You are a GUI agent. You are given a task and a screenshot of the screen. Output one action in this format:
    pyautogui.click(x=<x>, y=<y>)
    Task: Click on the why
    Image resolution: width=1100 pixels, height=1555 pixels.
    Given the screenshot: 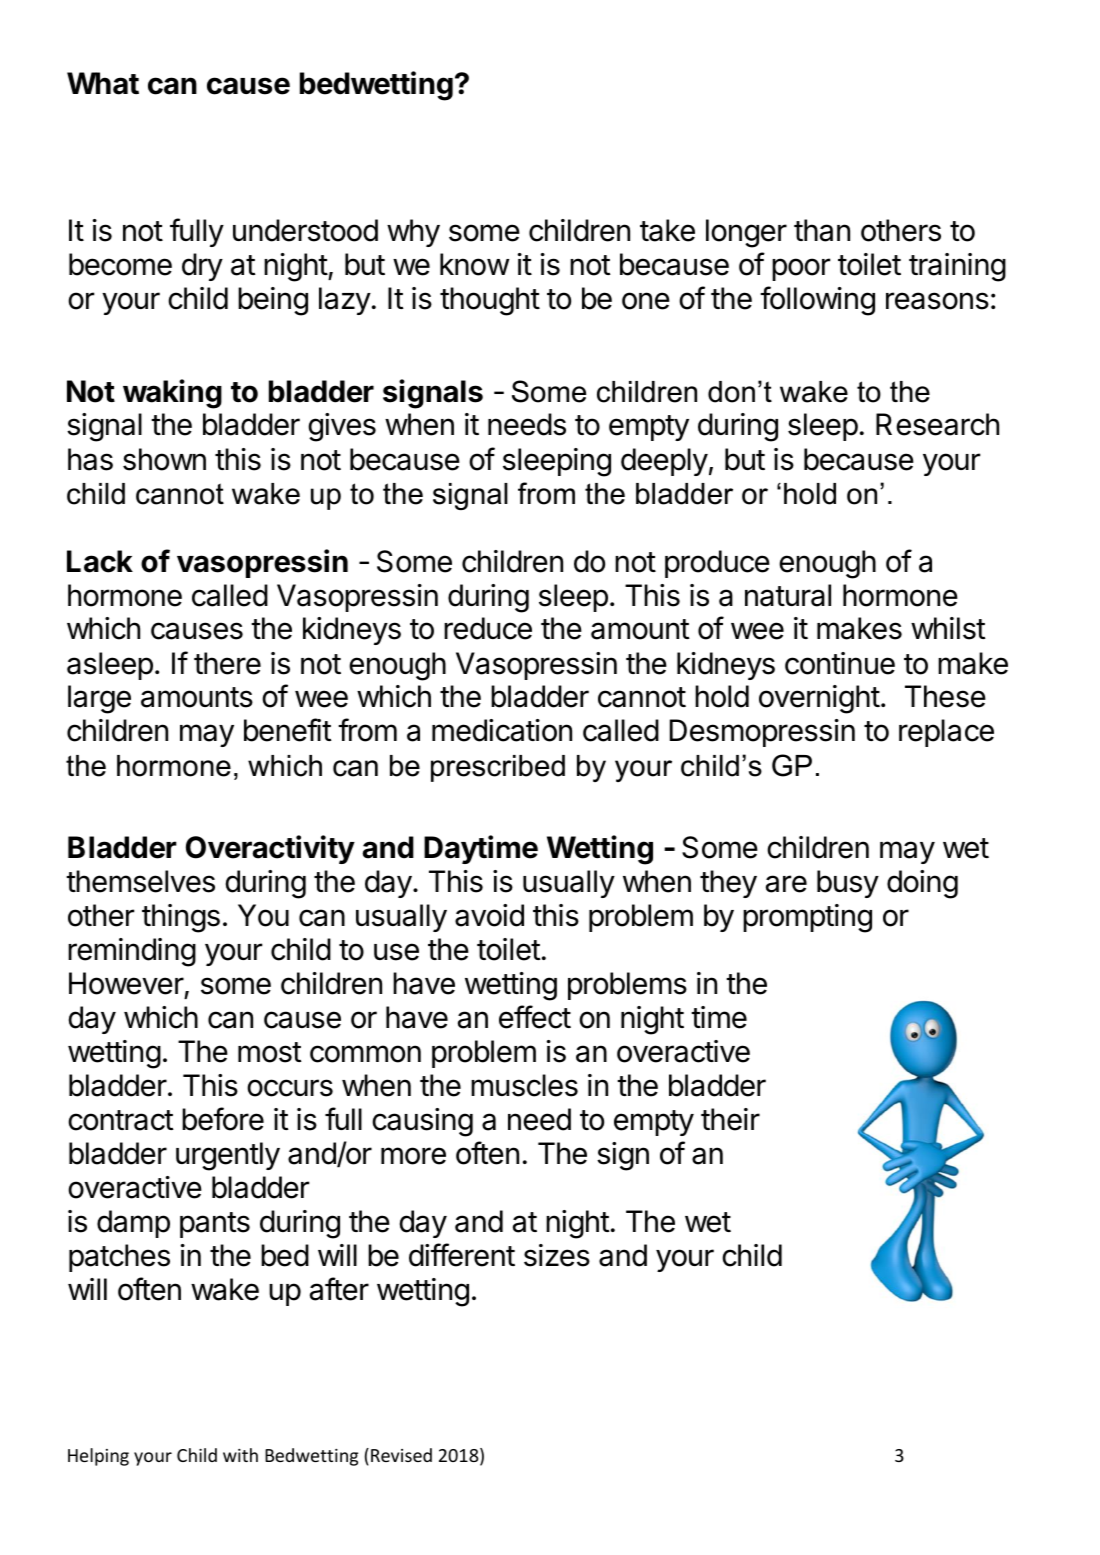 What is the action you would take?
    pyautogui.click(x=413, y=233)
